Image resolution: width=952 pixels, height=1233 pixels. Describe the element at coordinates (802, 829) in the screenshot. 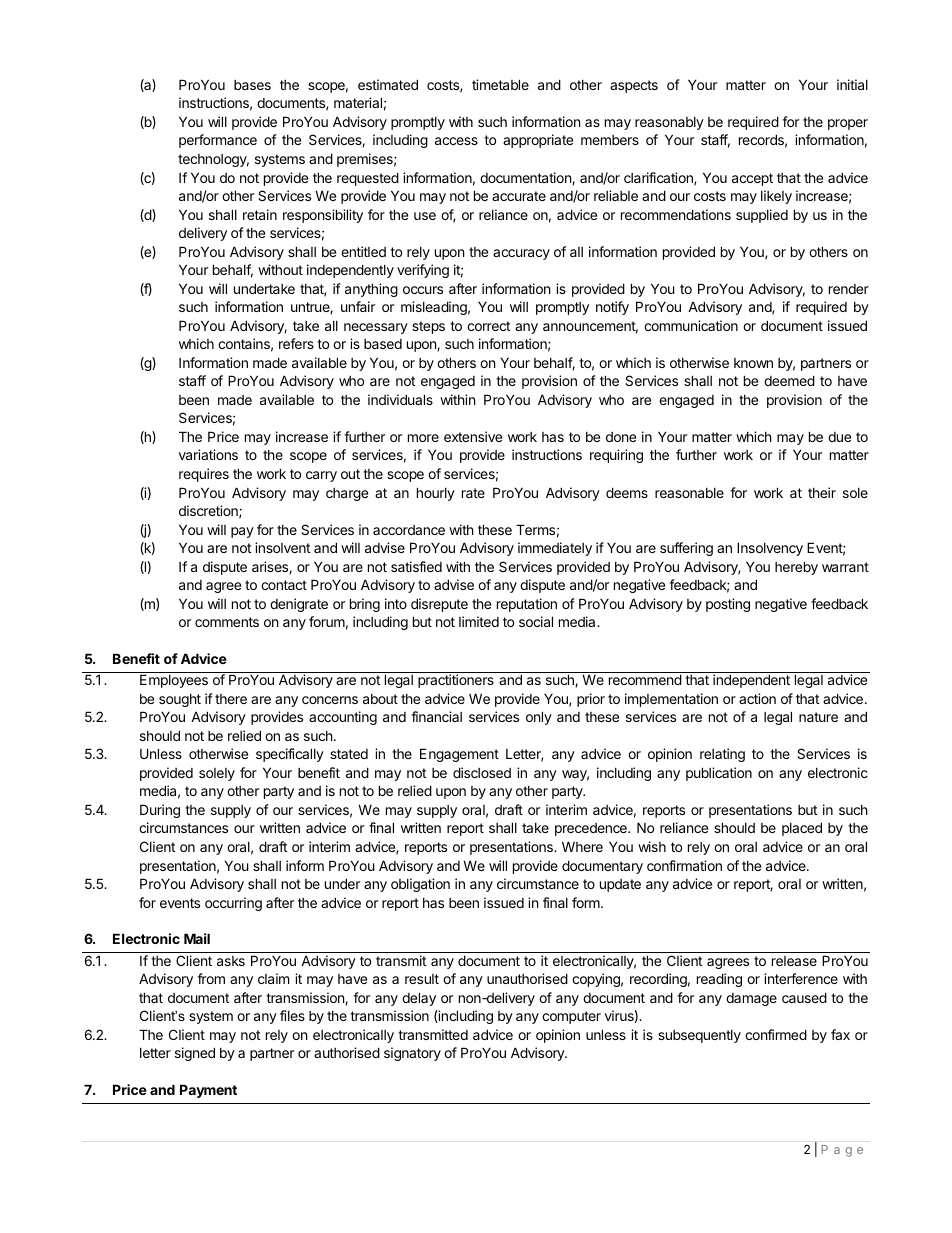

I see `placed` at that location.
